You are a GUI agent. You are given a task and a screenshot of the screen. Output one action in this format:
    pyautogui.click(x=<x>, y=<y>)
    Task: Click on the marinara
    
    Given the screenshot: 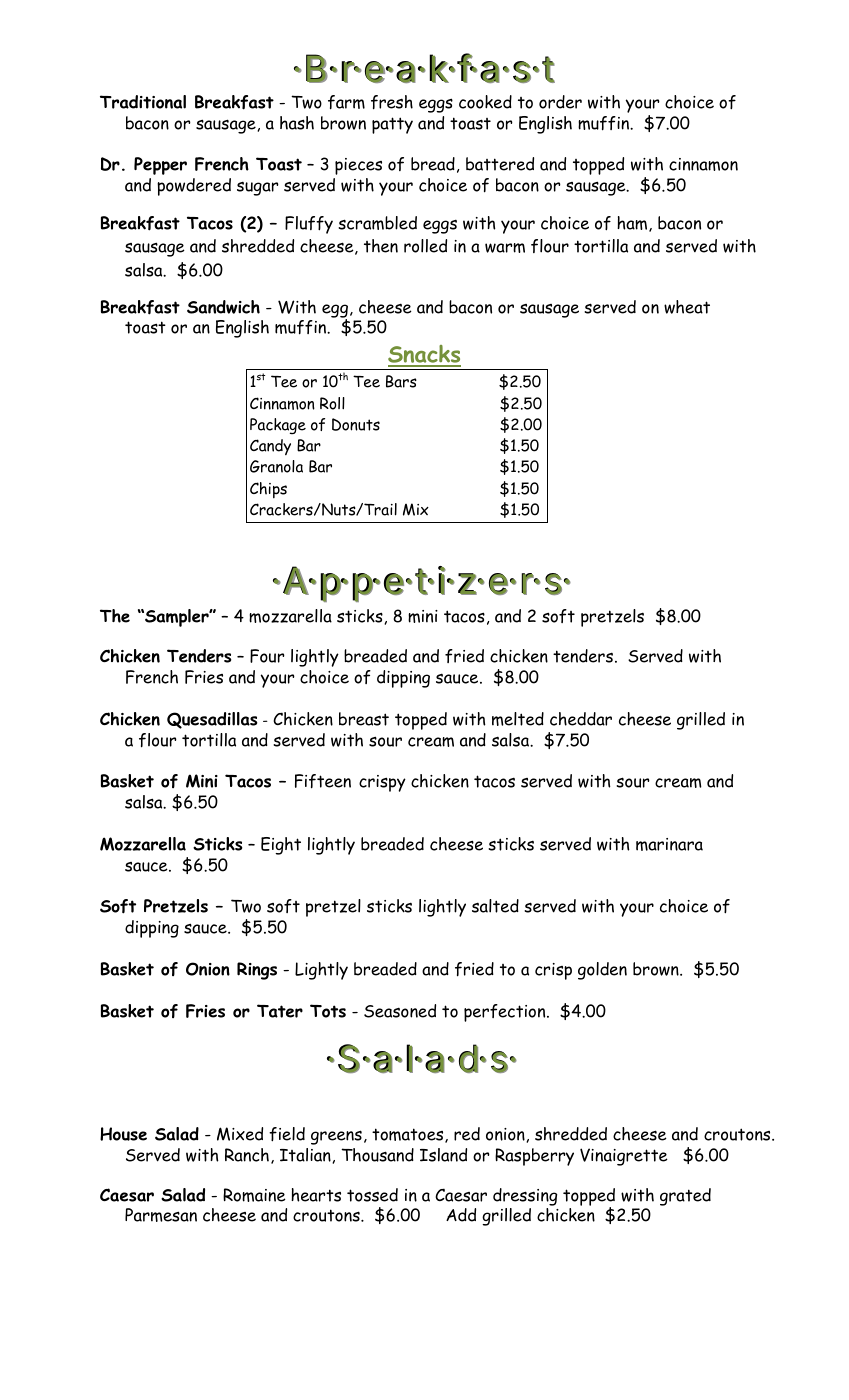 What is the action you would take?
    pyautogui.click(x=669, y=844)
